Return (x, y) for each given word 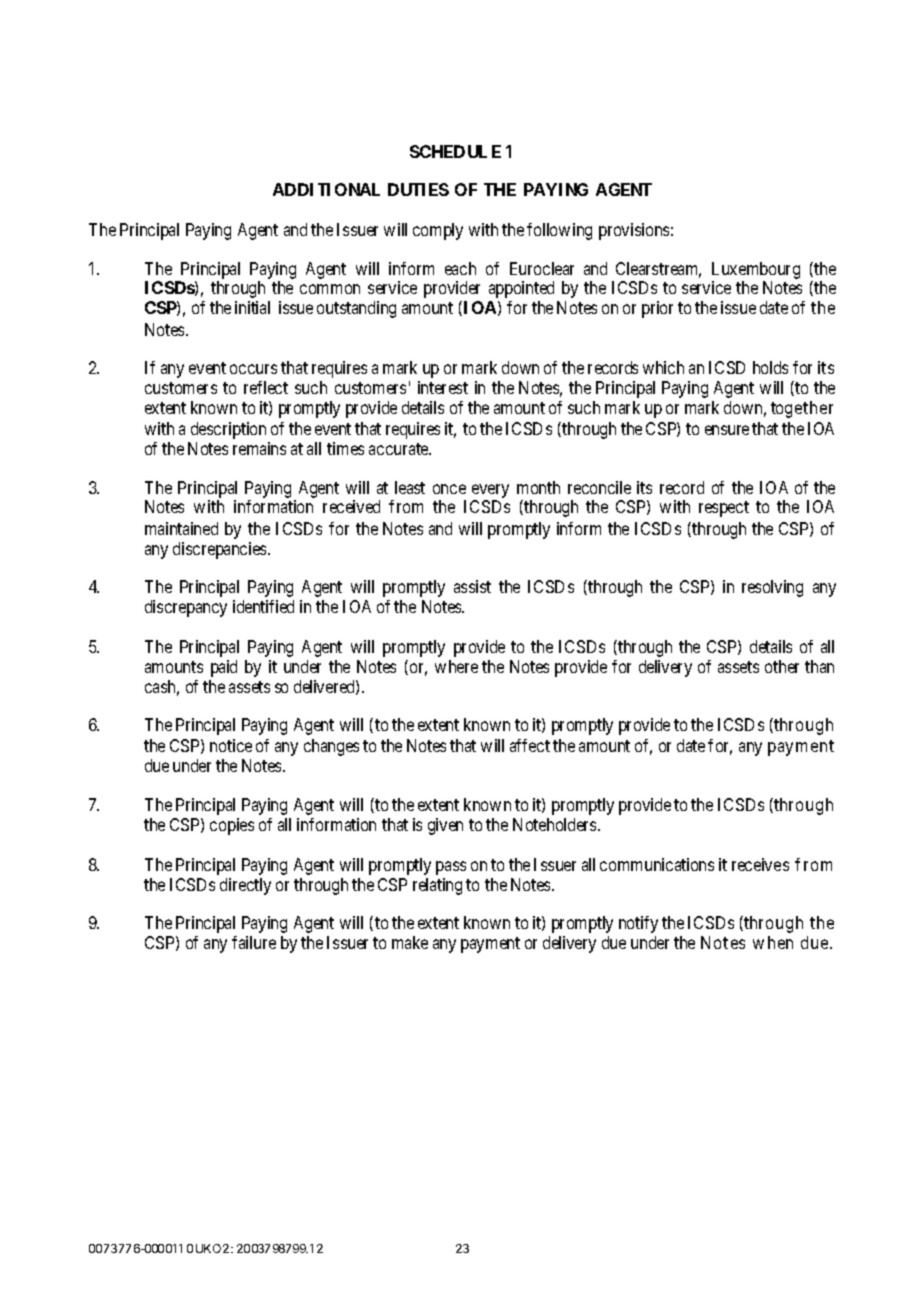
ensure (727, 430)
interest (443, 387)
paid (224, 668)
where (456, 666)
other (782, 666)
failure (254, 942)
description (228, 430)
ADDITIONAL (326, 189)
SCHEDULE (455, 151)
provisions (634, 231)
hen (780, 942)
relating (437, 886)
